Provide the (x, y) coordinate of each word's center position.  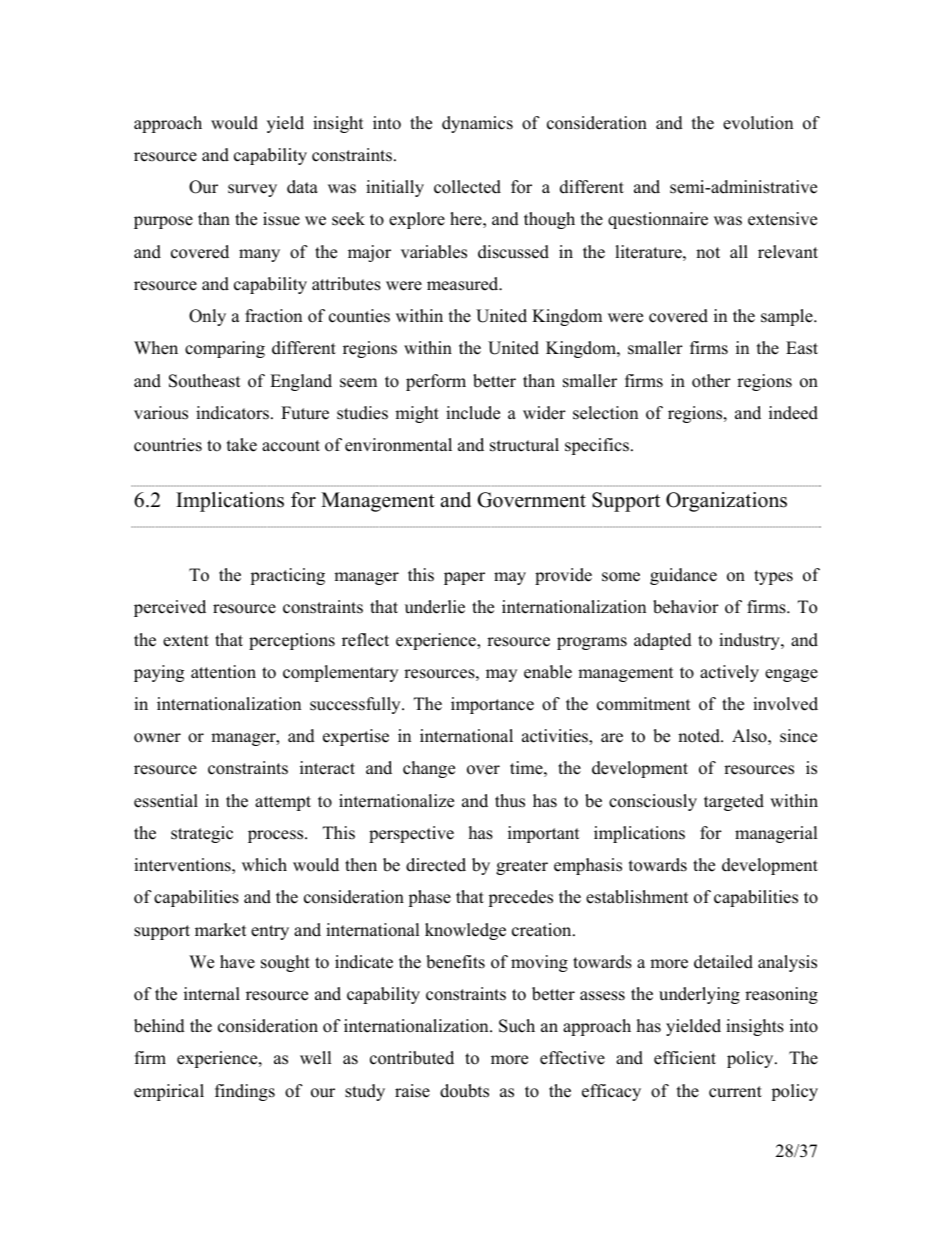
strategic (202, 834)
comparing (225, 349)
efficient (685, 1058)
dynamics (477, 124)
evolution (758, 123)
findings (245, 1092)
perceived (170, 608)
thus (510, 801)
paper (464, 578)
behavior (686, 607)
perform (436, 382)
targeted (734, 802)
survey (252, 190)
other (711, 381)
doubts (464, 1091)
